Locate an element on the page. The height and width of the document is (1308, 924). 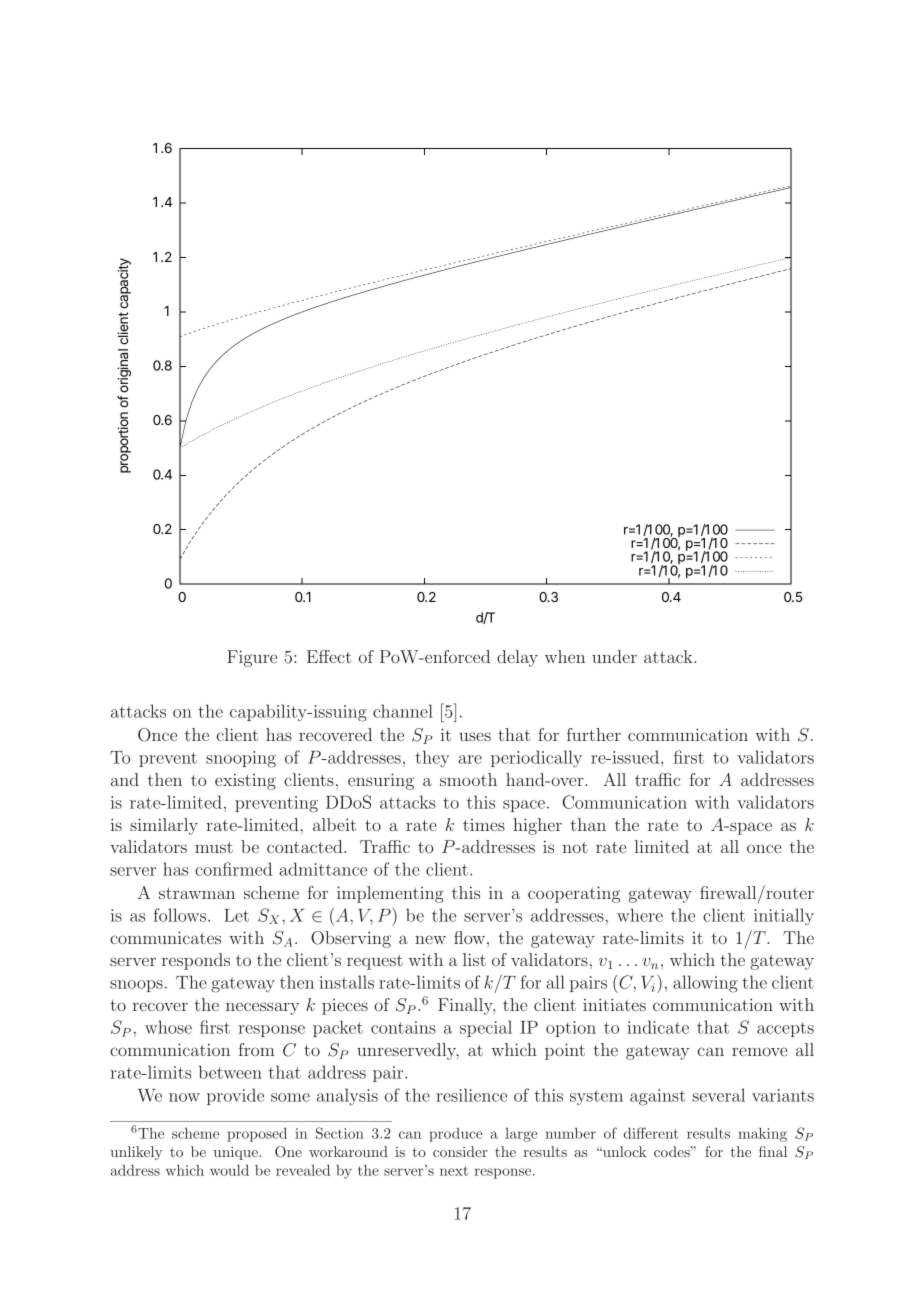
where is located at coordinates (640, 915).
